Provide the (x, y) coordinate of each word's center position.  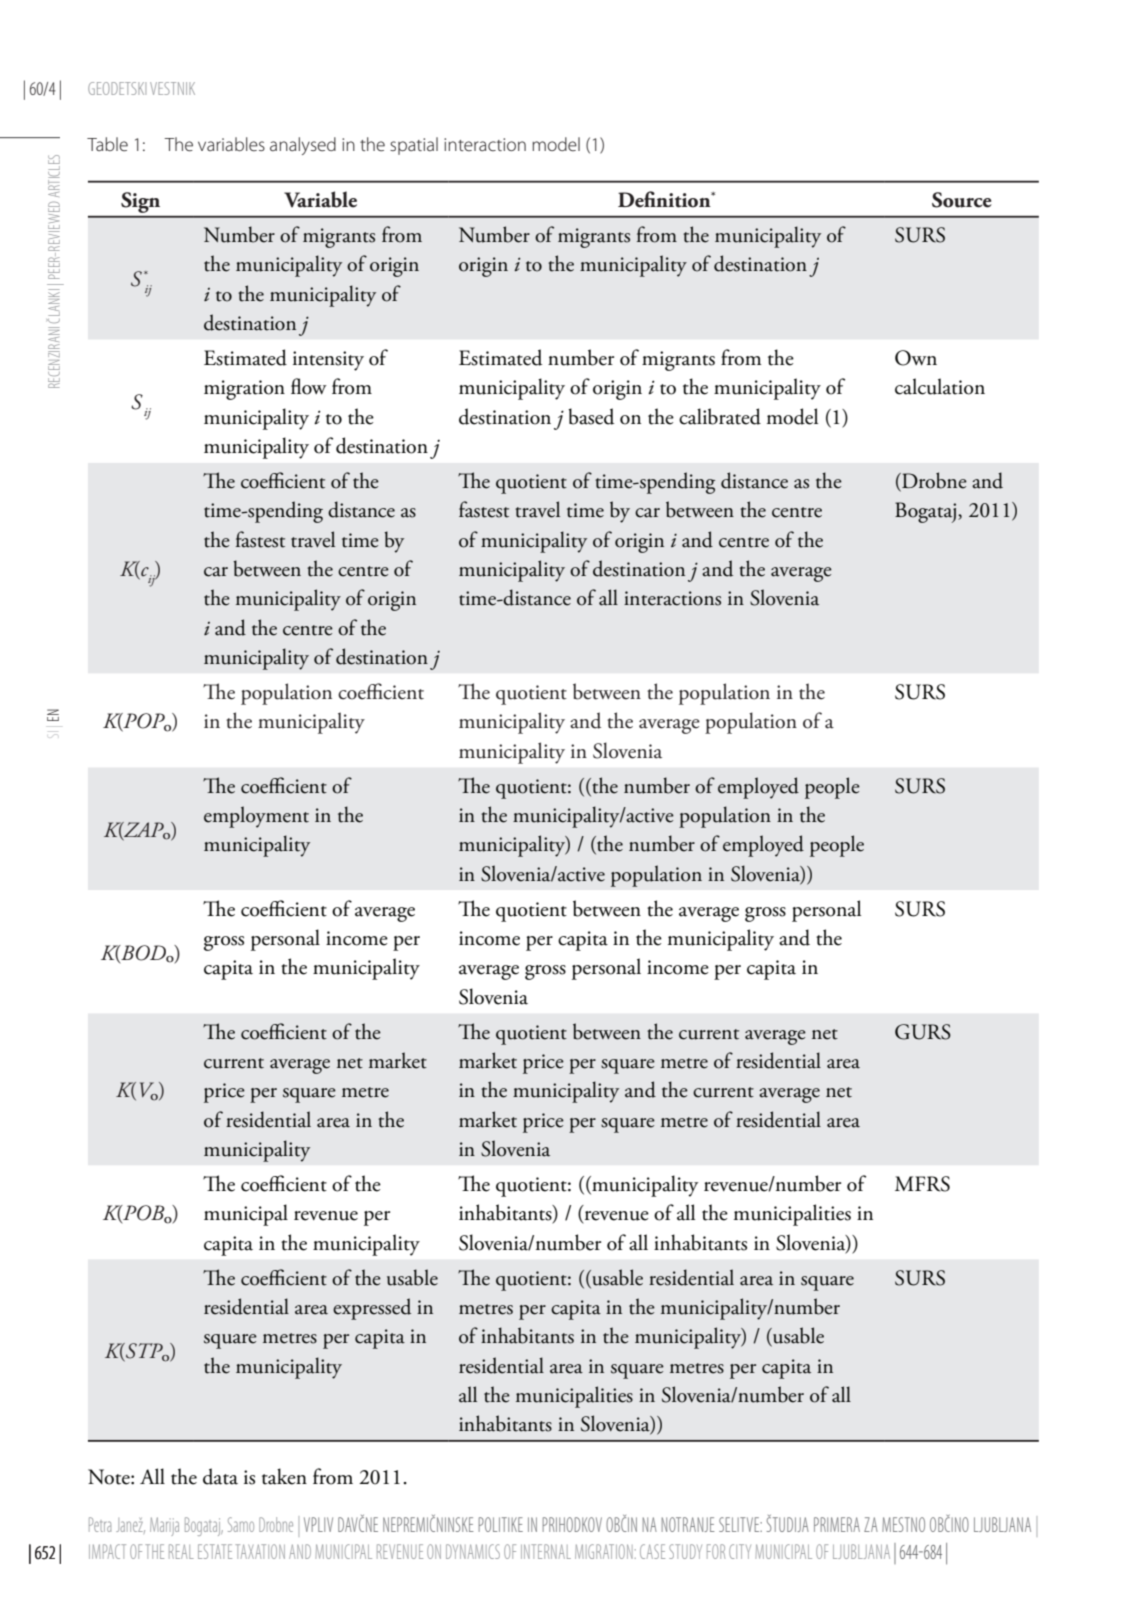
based (591, 416)
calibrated (720, 416)
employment (256, 817)
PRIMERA (837, 1524)
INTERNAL (546, 1551)
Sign (140, 202)
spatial (414, 146)
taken (284, 1476)
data (220, 1476)
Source (962, 200)
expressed (372, 1309)
